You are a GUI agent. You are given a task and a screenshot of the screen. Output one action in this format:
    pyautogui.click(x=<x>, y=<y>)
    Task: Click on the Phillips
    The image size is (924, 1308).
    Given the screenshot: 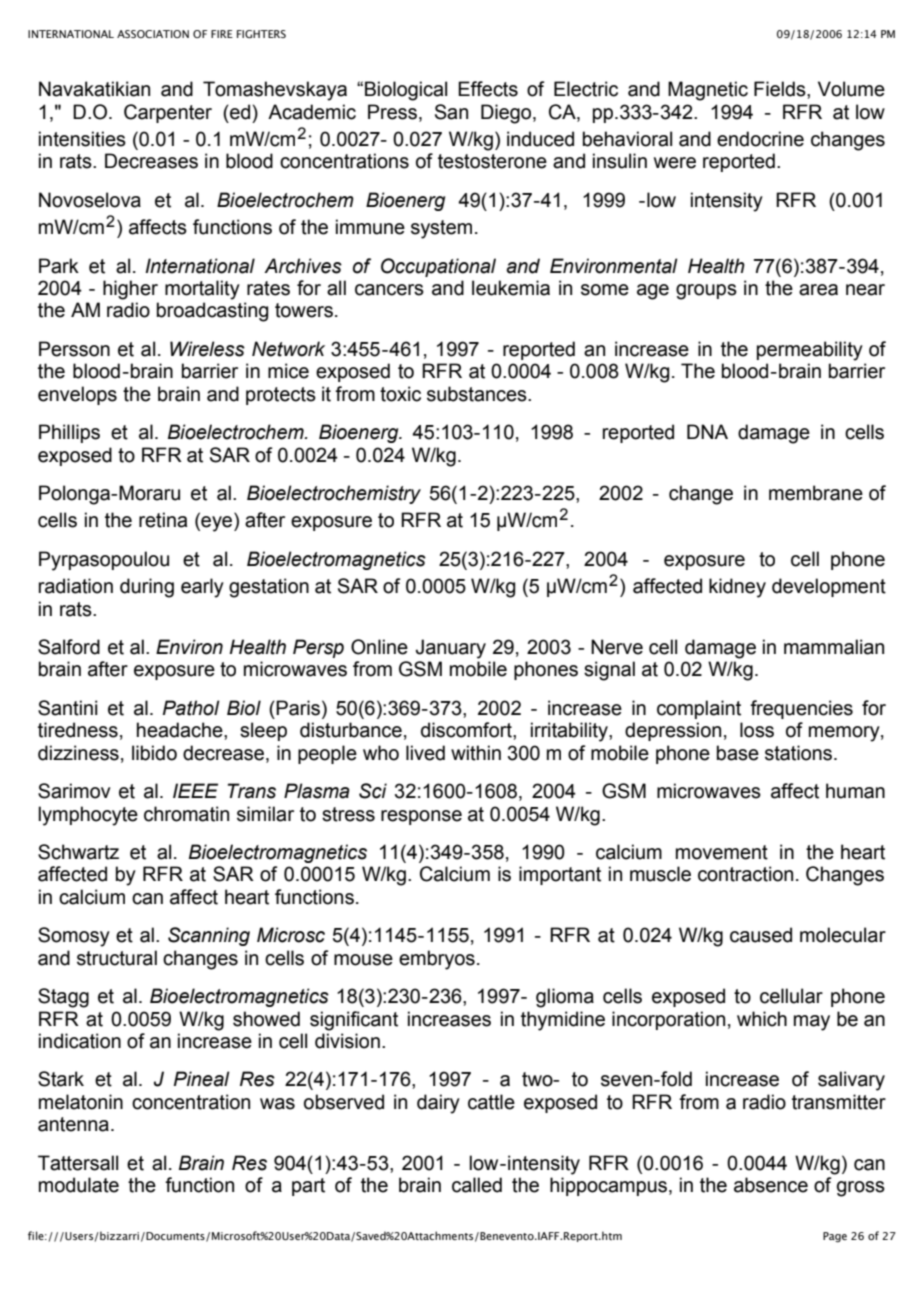 What is the action you would take?
    pyautogui.click(x=69, y=433)
